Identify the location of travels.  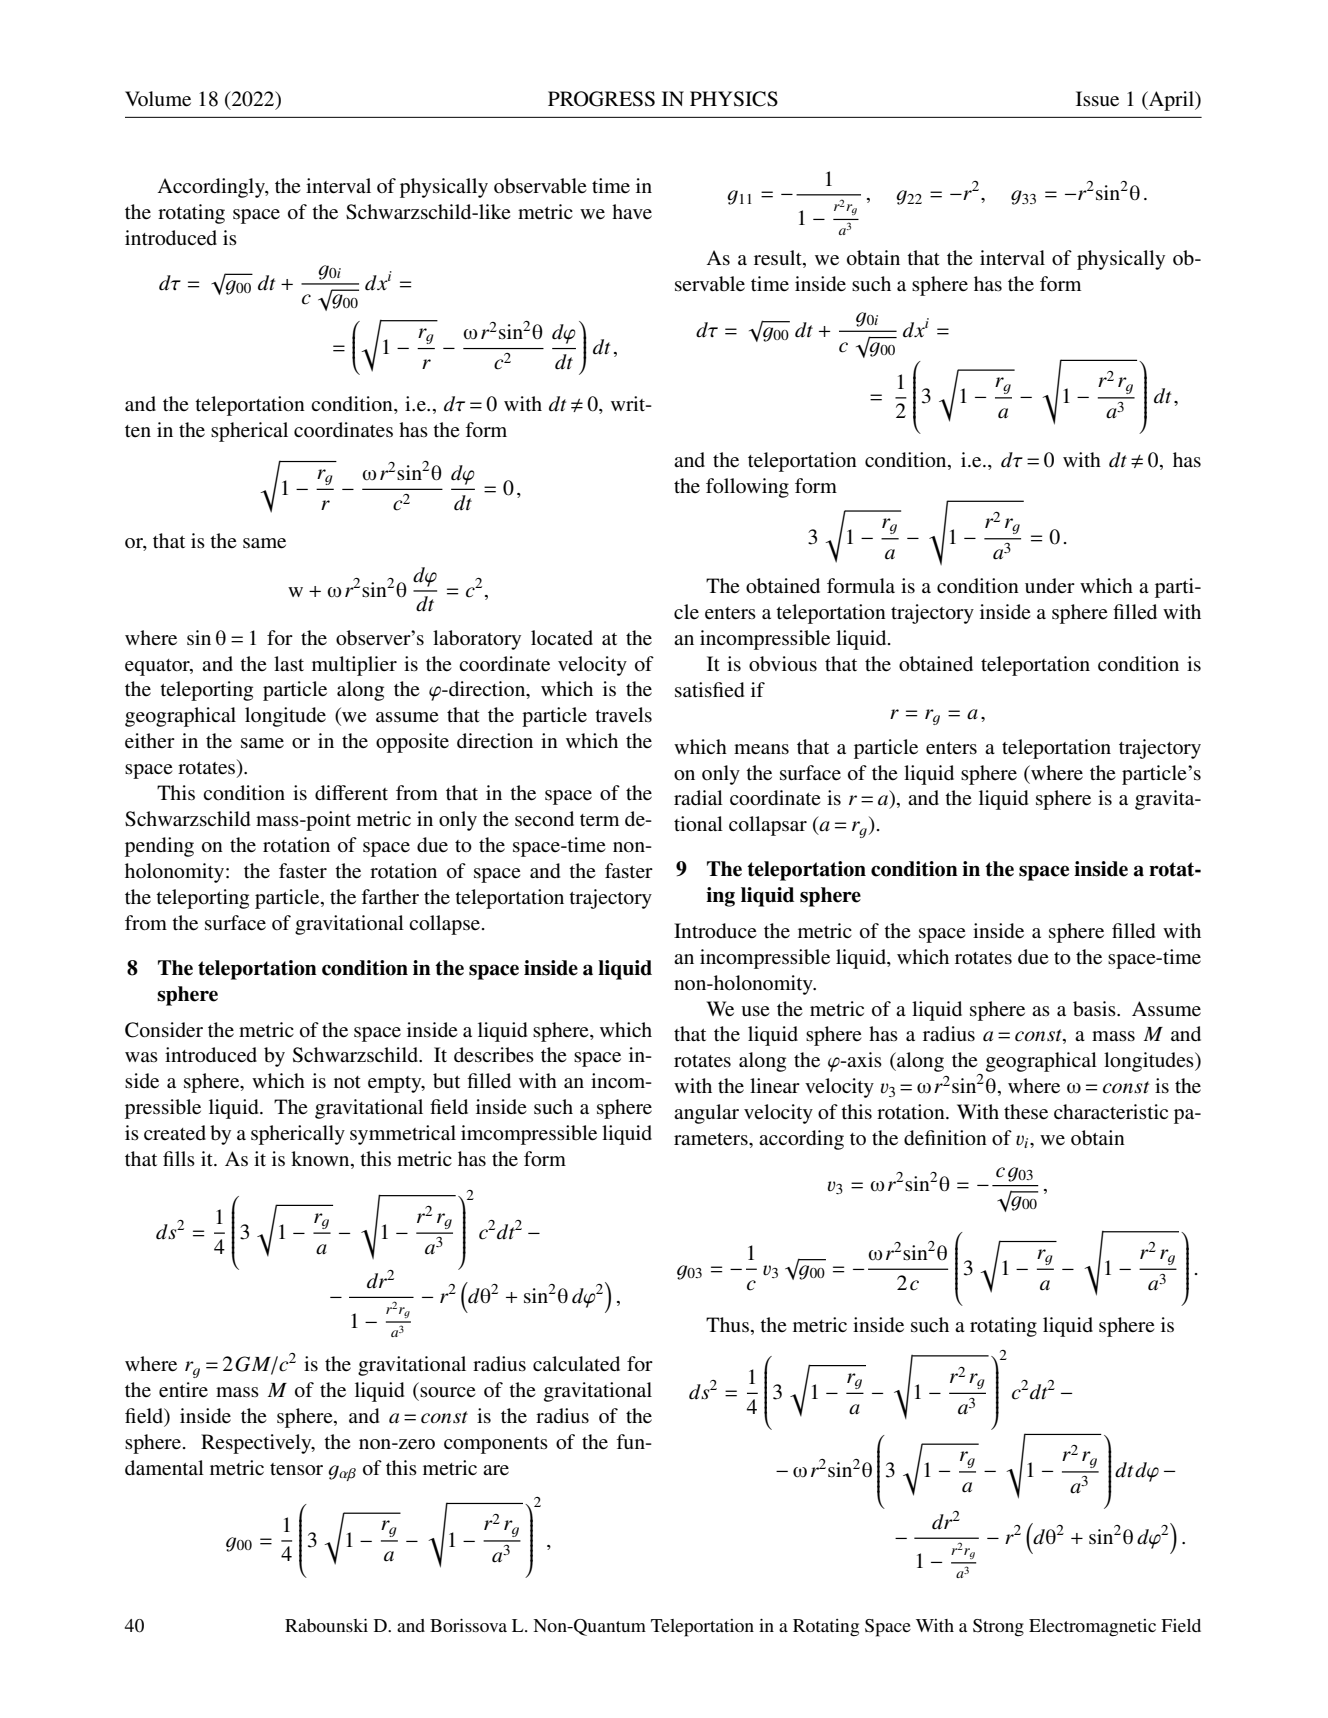
(623, 715).
